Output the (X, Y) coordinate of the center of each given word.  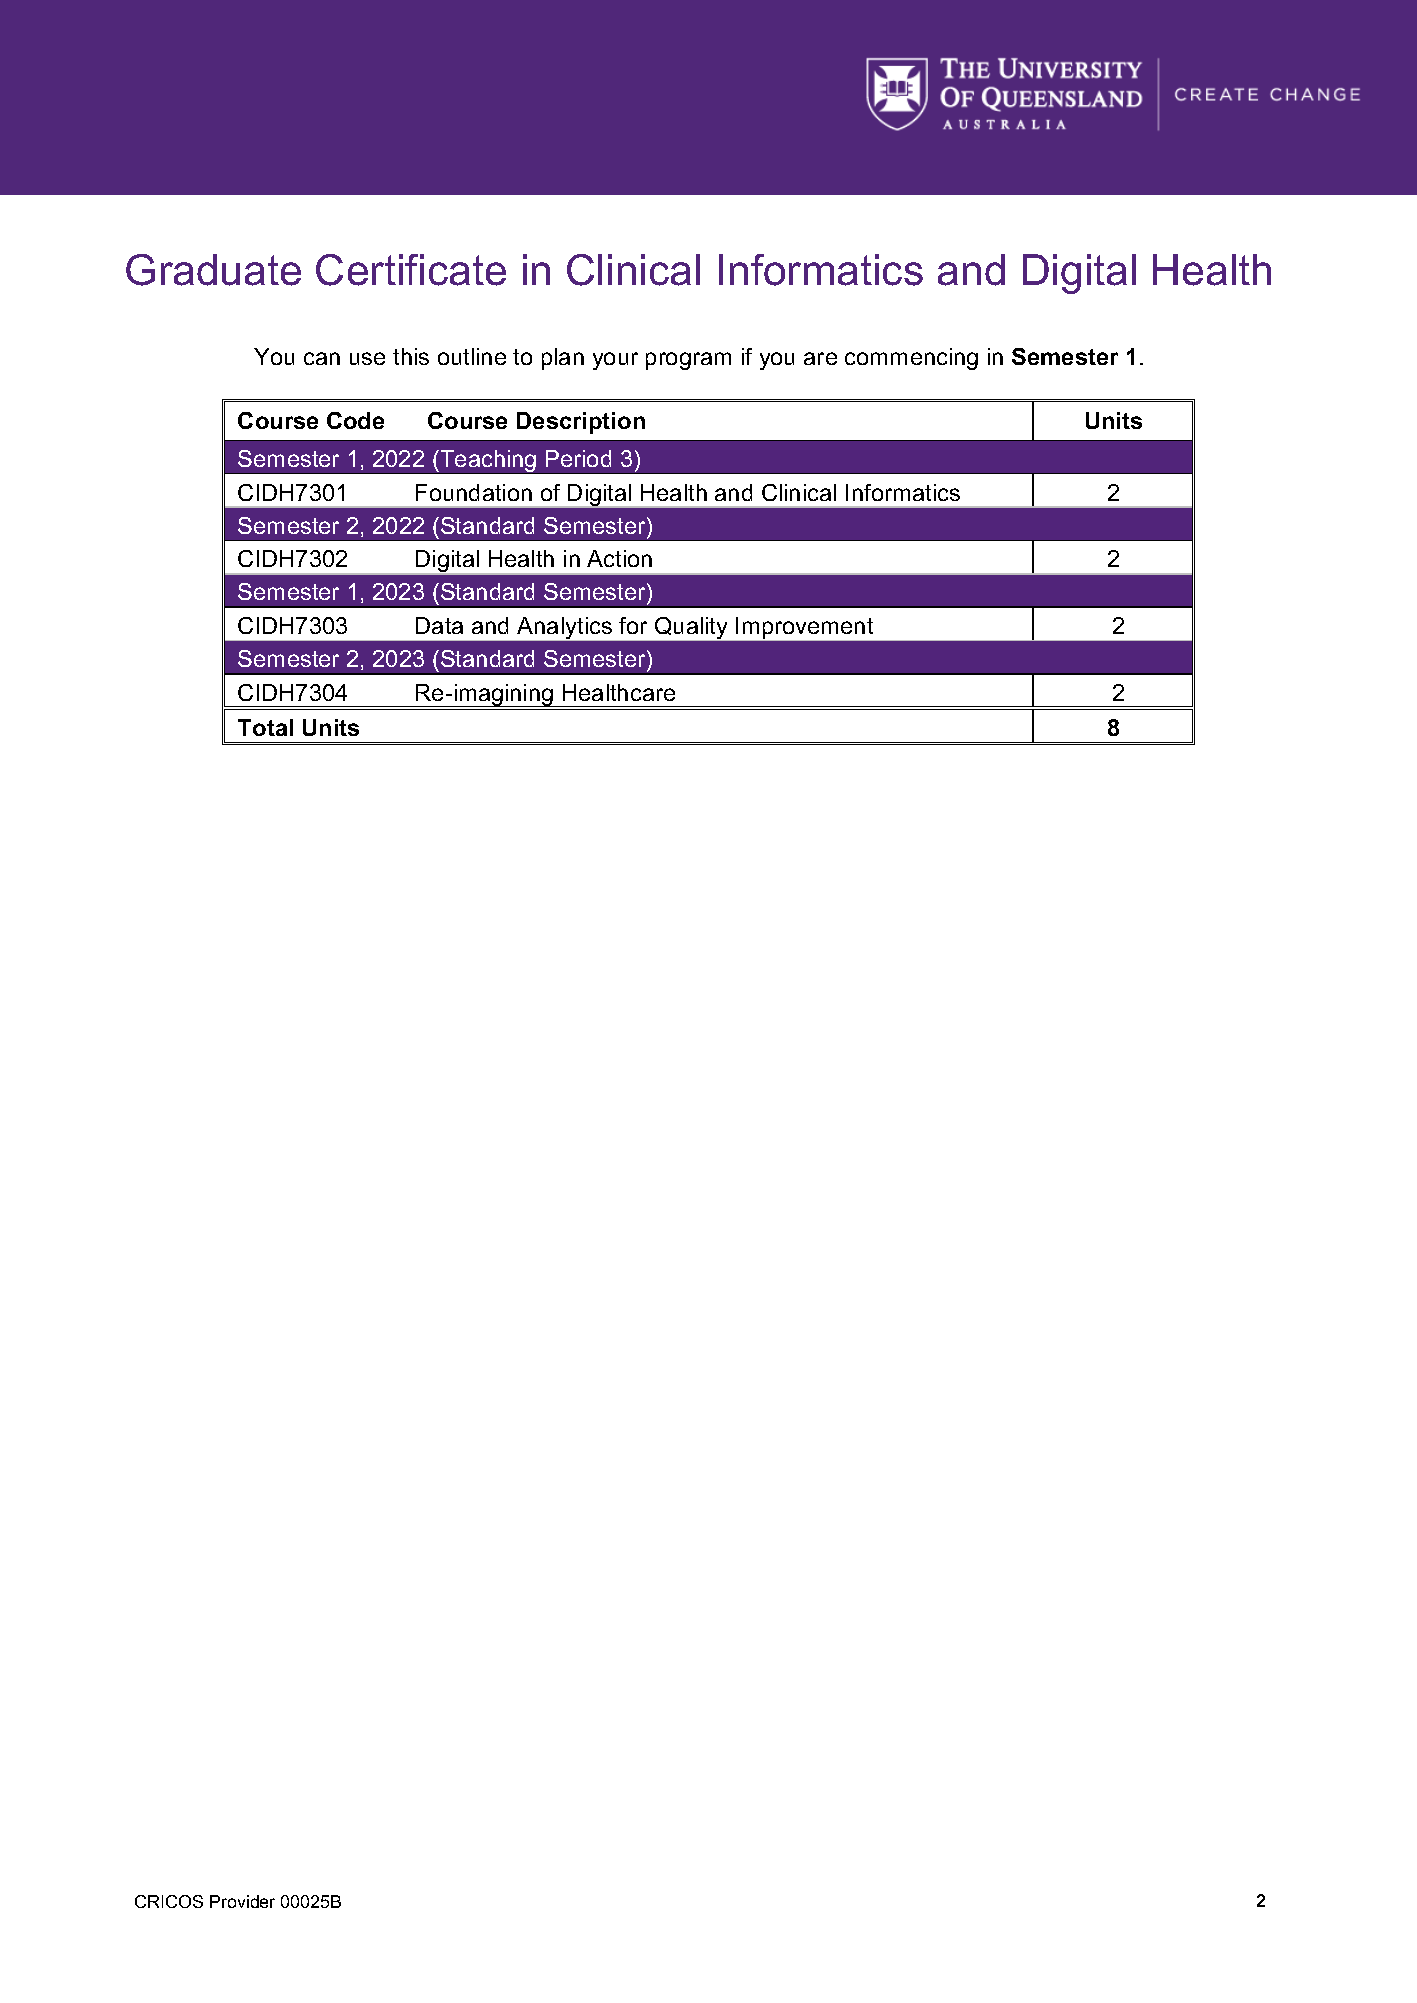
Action (619, 558)
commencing (911, 359)
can (322, 358)
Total (265, 727)
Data (439, 625)
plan (563, 359)
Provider (242, 1901)
